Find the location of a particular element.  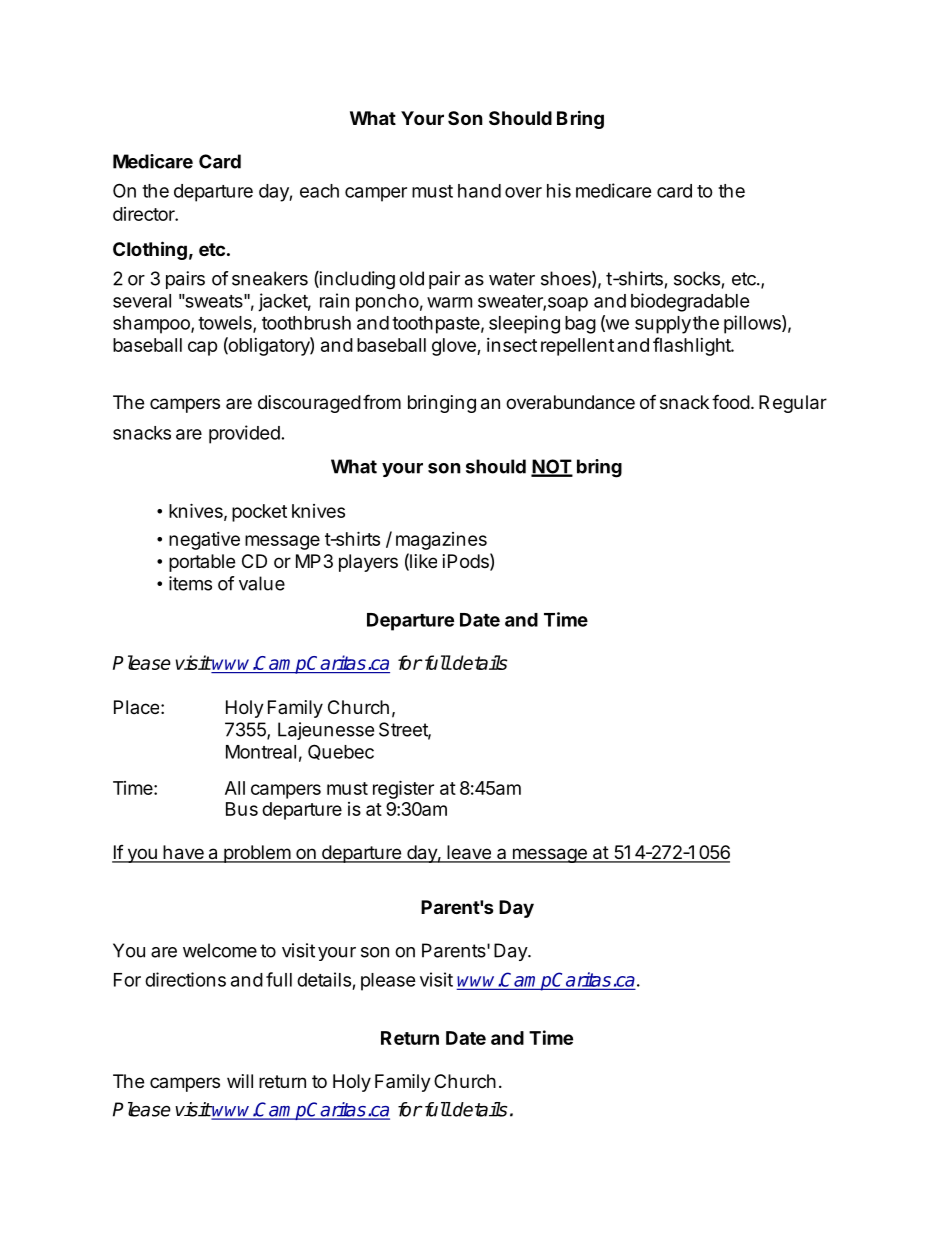

provided is located at coordinates (244, 434).
